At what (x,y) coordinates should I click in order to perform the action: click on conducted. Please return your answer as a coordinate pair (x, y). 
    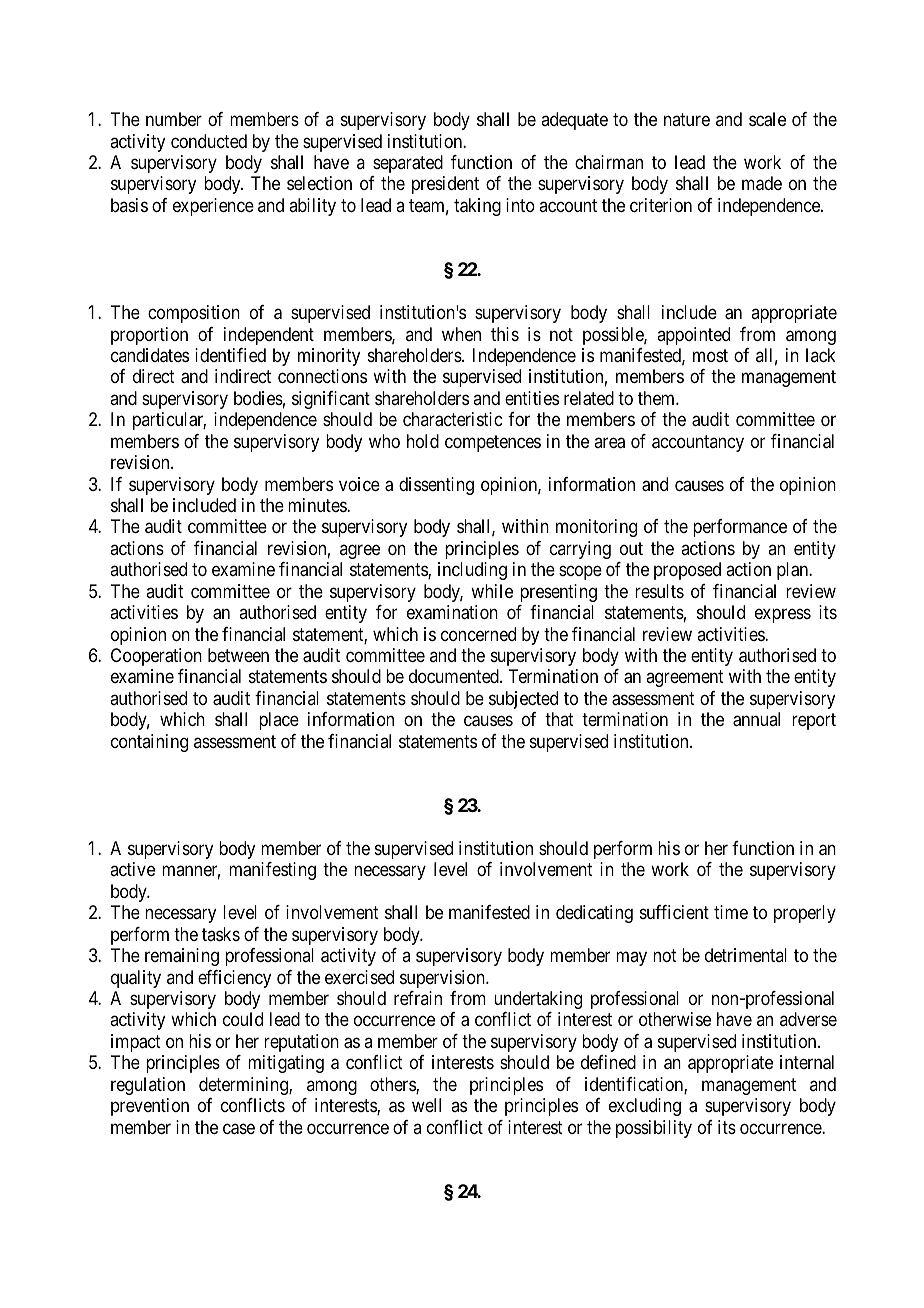
    Looking at the image, I should click on (209, 141).
